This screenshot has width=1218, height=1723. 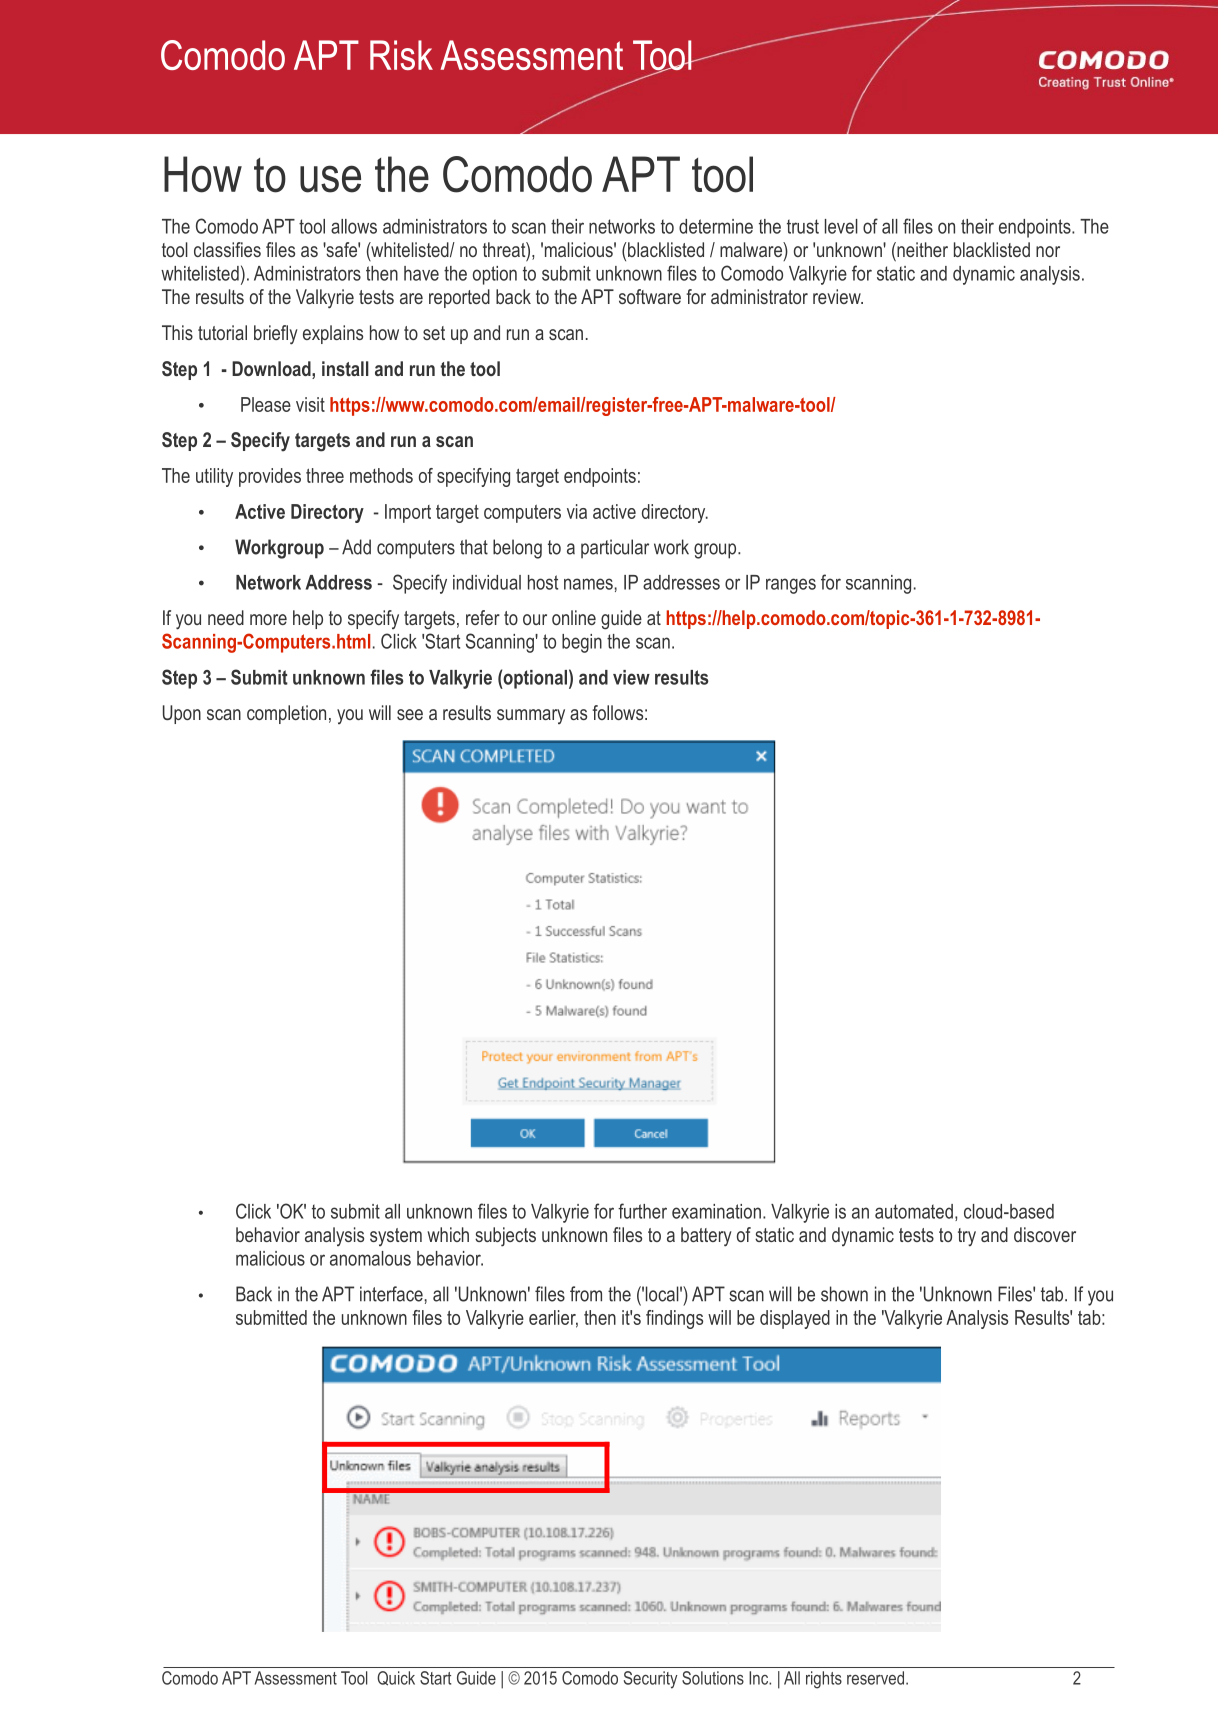 I want to click on more, so click(x=268, y=619).
